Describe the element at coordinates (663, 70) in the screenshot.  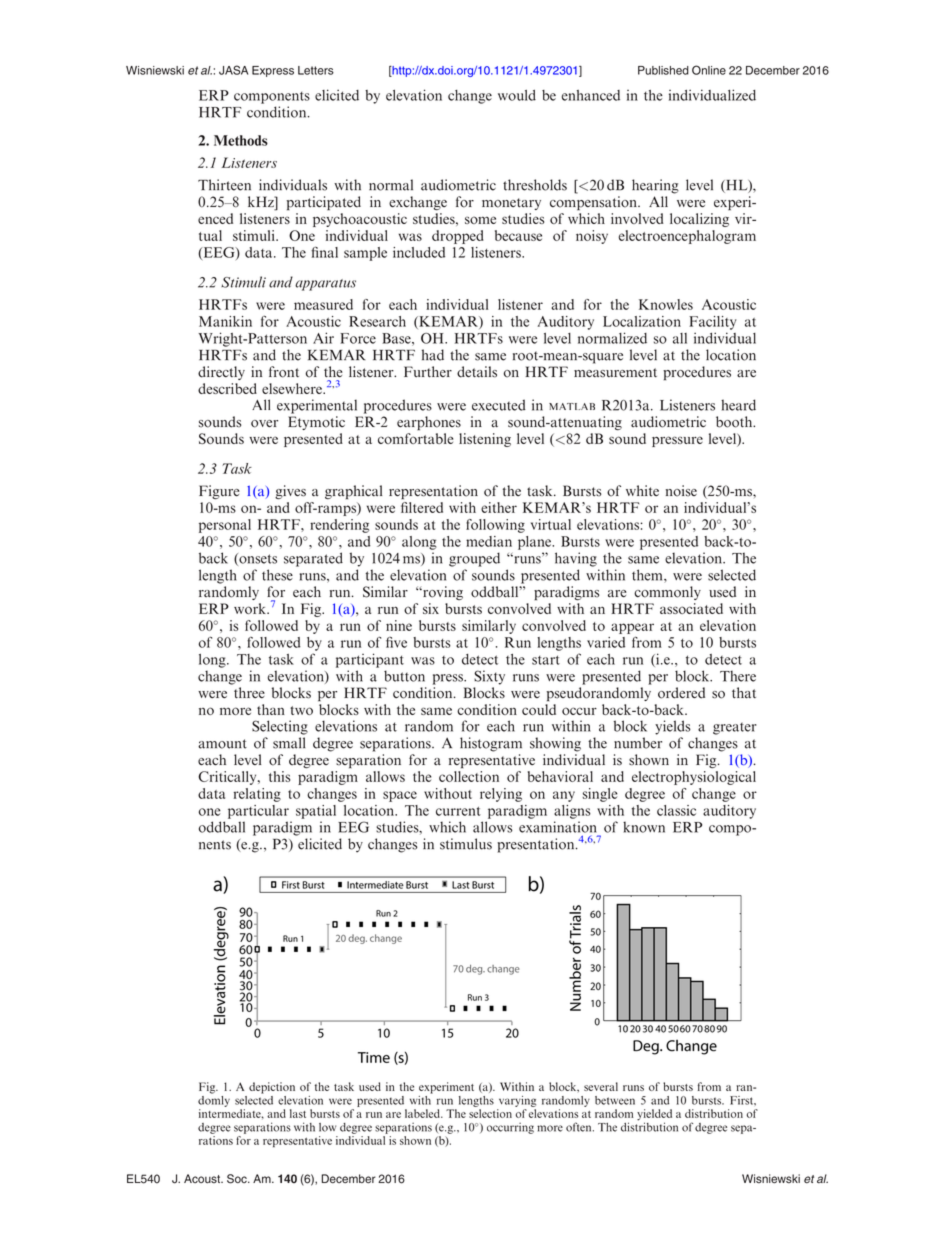
I see `Published` at that location.
